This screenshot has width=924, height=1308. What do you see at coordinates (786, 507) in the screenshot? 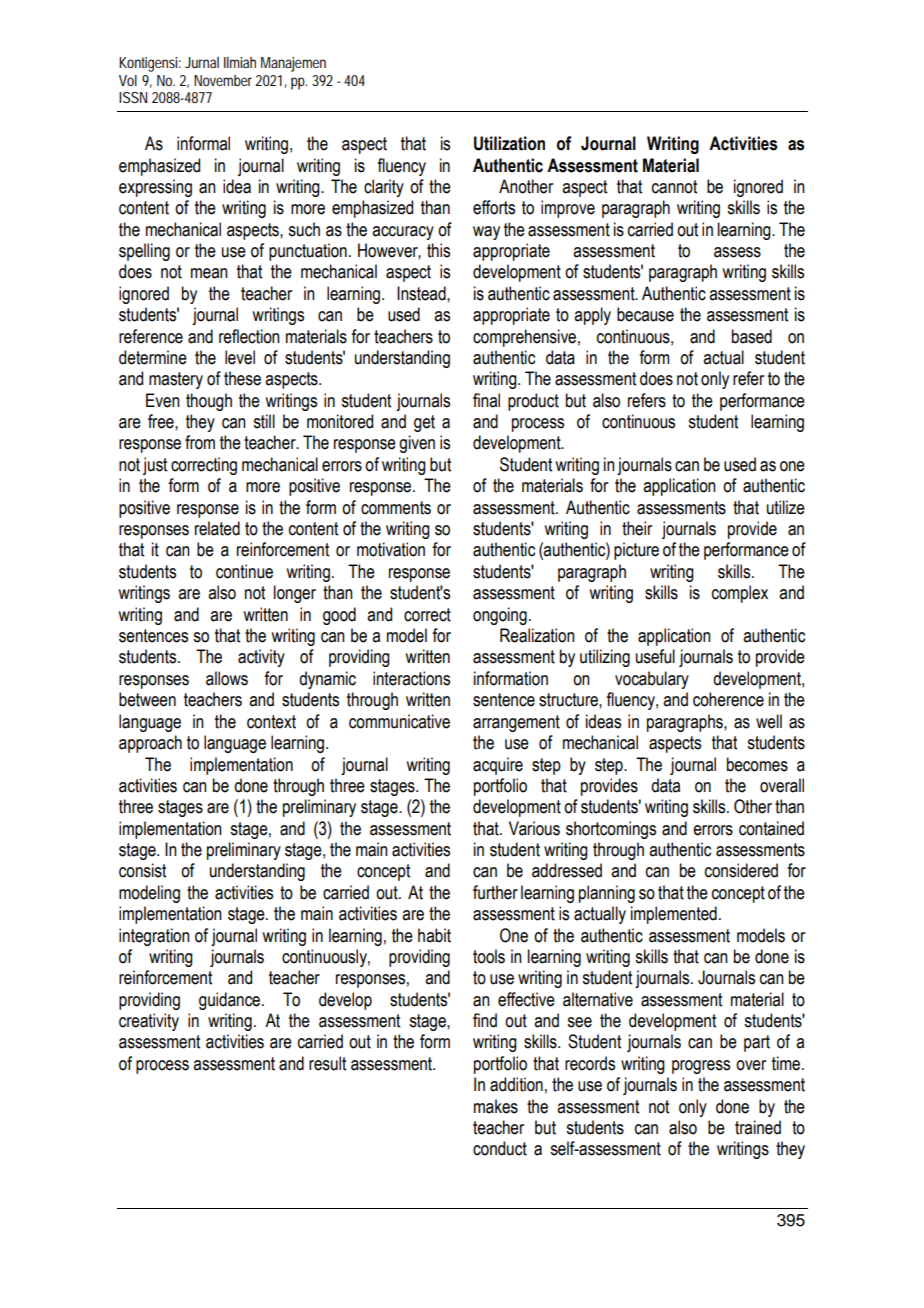
I see `utilize` at bounding box center [786, 507].
